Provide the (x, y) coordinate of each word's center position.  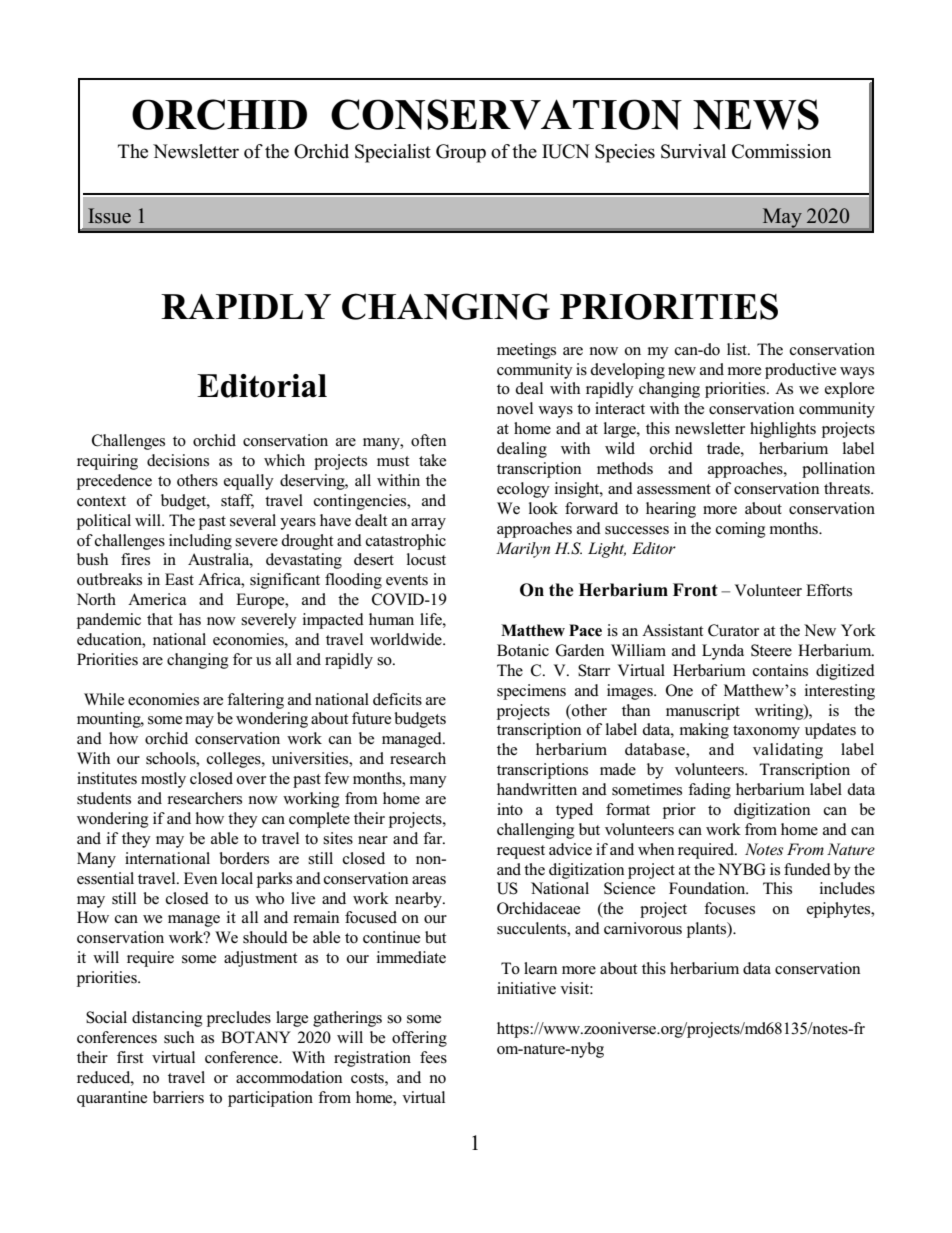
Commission (781, 151)
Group (461, 153)
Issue (109, 216)
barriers (178, 1097)
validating (788, 751)
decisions (178, 460)
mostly (163, 780)
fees (433, 1057)
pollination (838, 470)
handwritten (537, 789)
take (432, 460)
